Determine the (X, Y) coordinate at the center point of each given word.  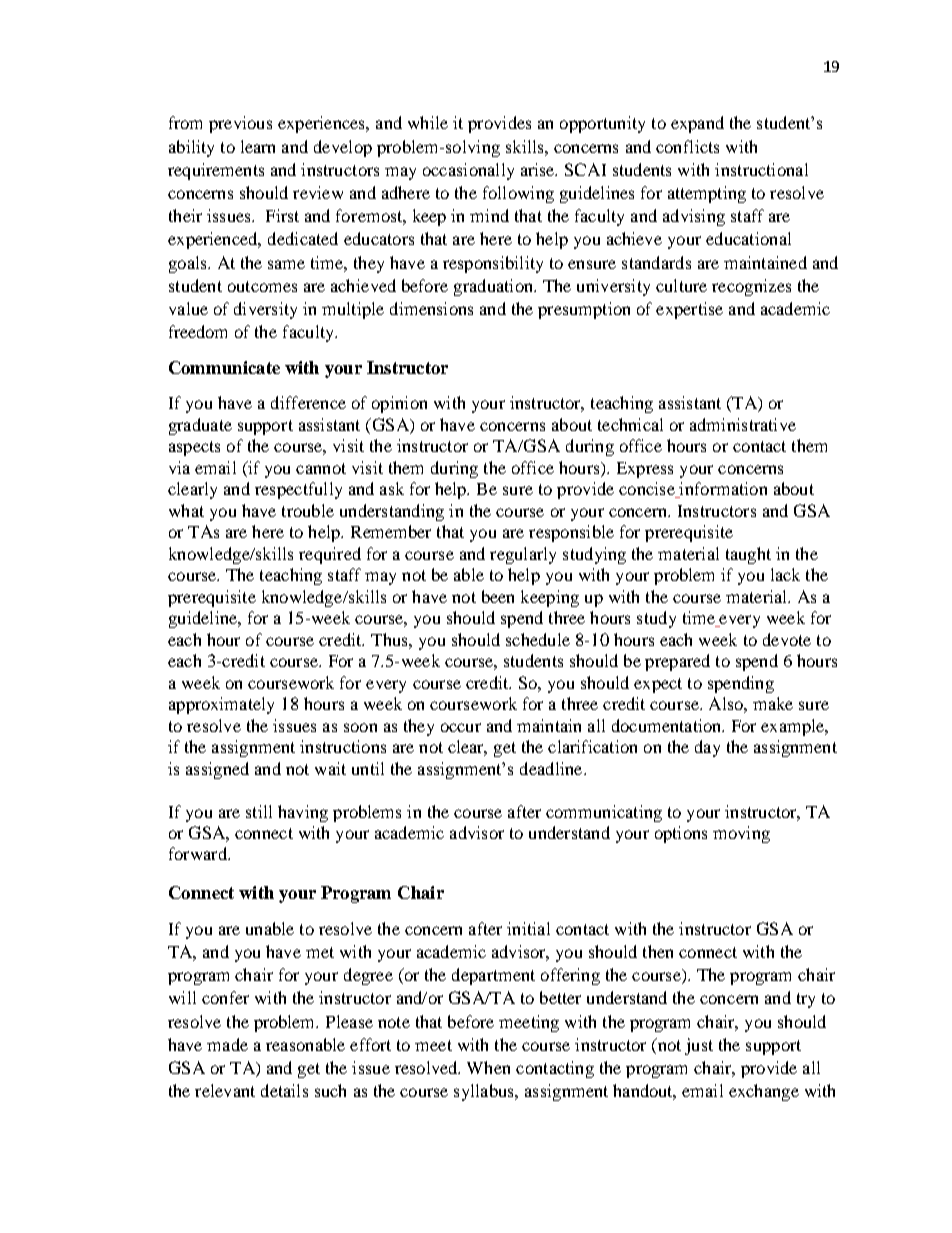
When (488, 1067)
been (498, 596)
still (259, 811)
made (227, 1044)
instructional (761, 169)
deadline (552, 768)
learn (258, 146)
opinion (399, 404)
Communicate (224, 367)
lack (785, 574)
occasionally (468, 171)
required (330, 555)
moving (741, 834)
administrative (743, 424)
